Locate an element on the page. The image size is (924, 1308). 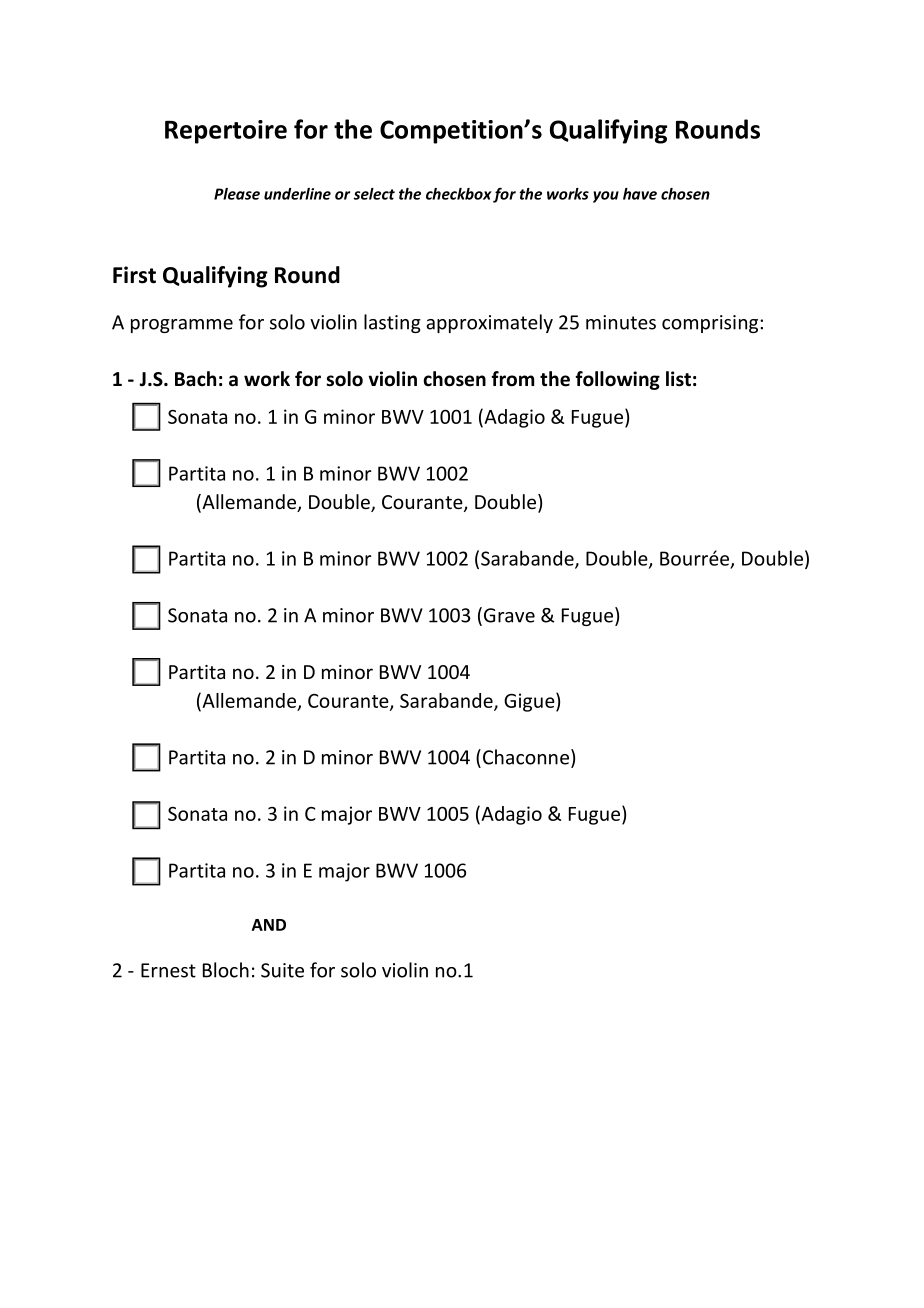
from is located at coordinates (512, 379).
